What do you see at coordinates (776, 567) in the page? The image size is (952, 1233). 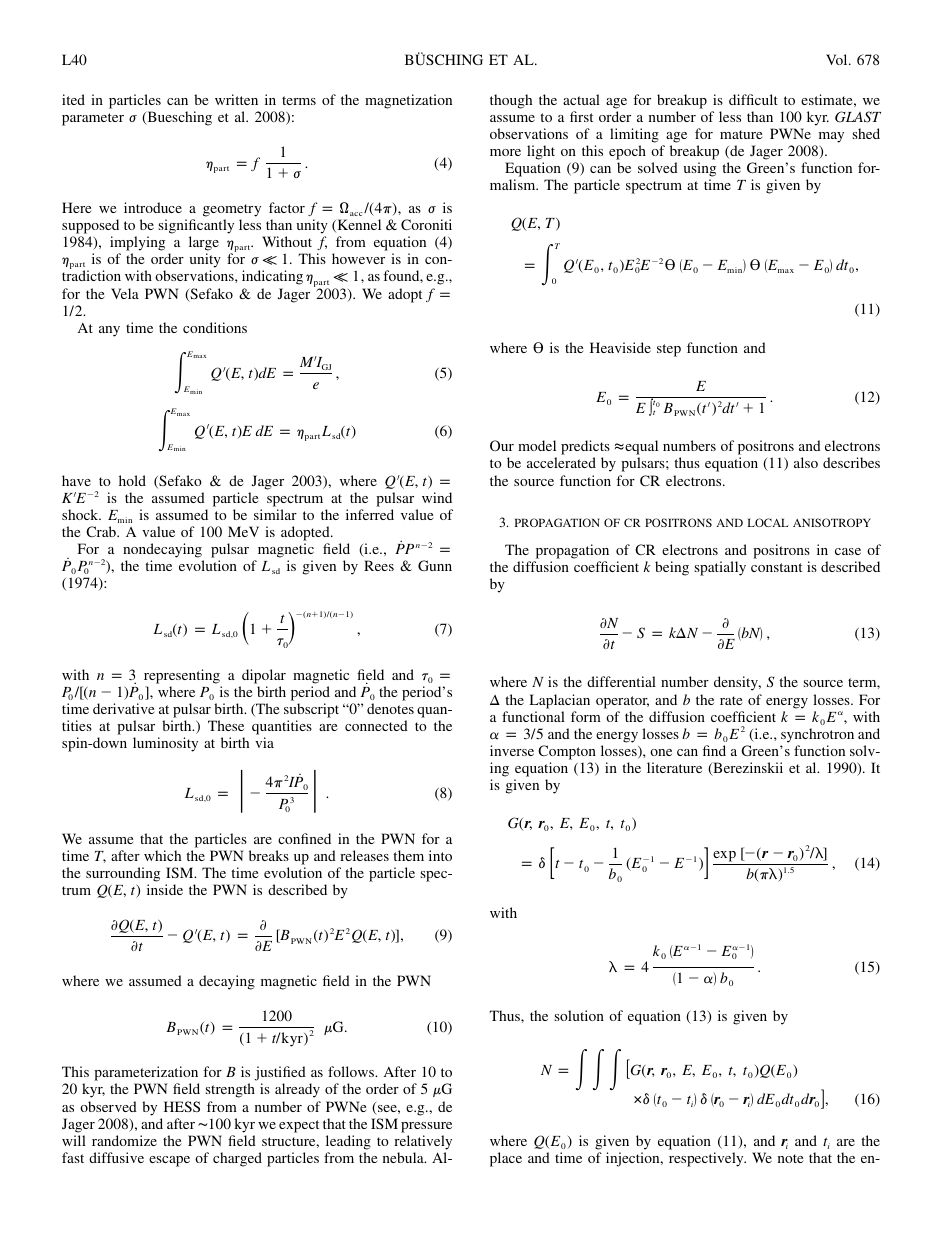 I see `constant` at bounding box center [776, 567].
